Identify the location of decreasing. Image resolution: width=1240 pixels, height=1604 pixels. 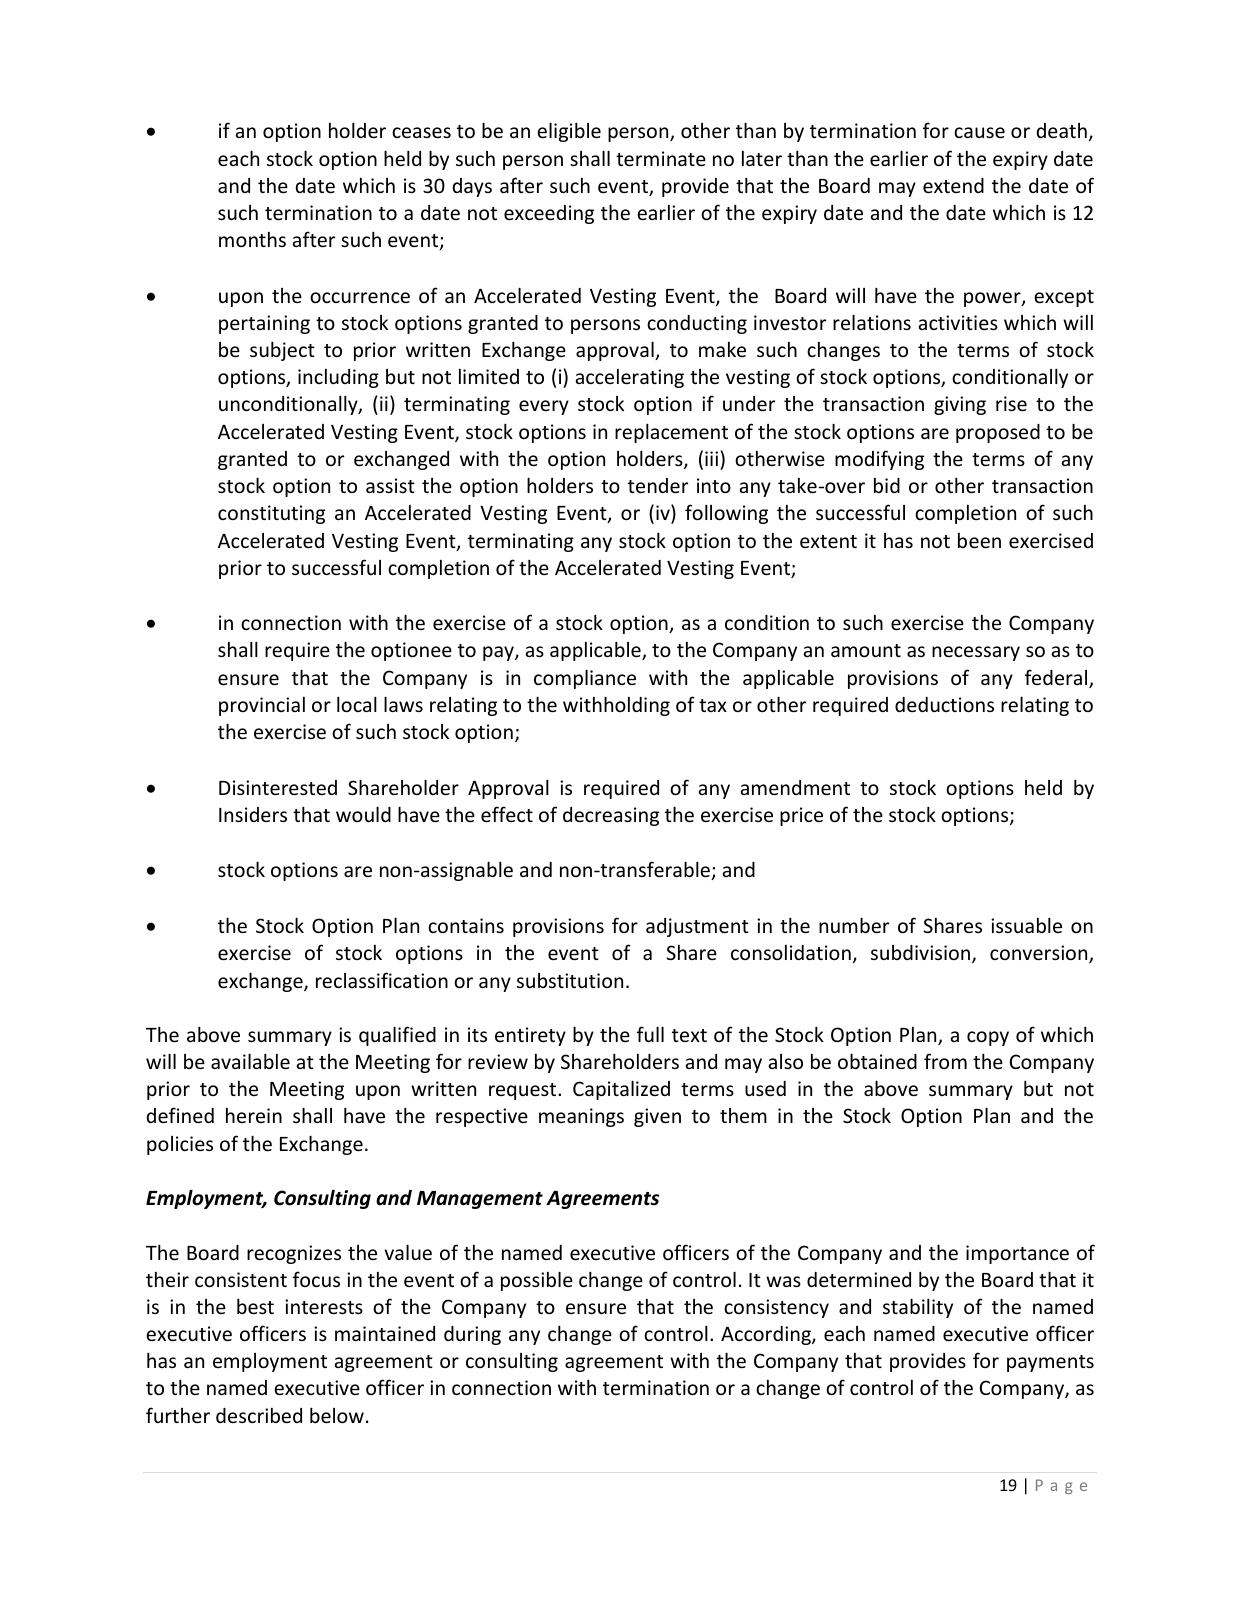
(611, 816).
